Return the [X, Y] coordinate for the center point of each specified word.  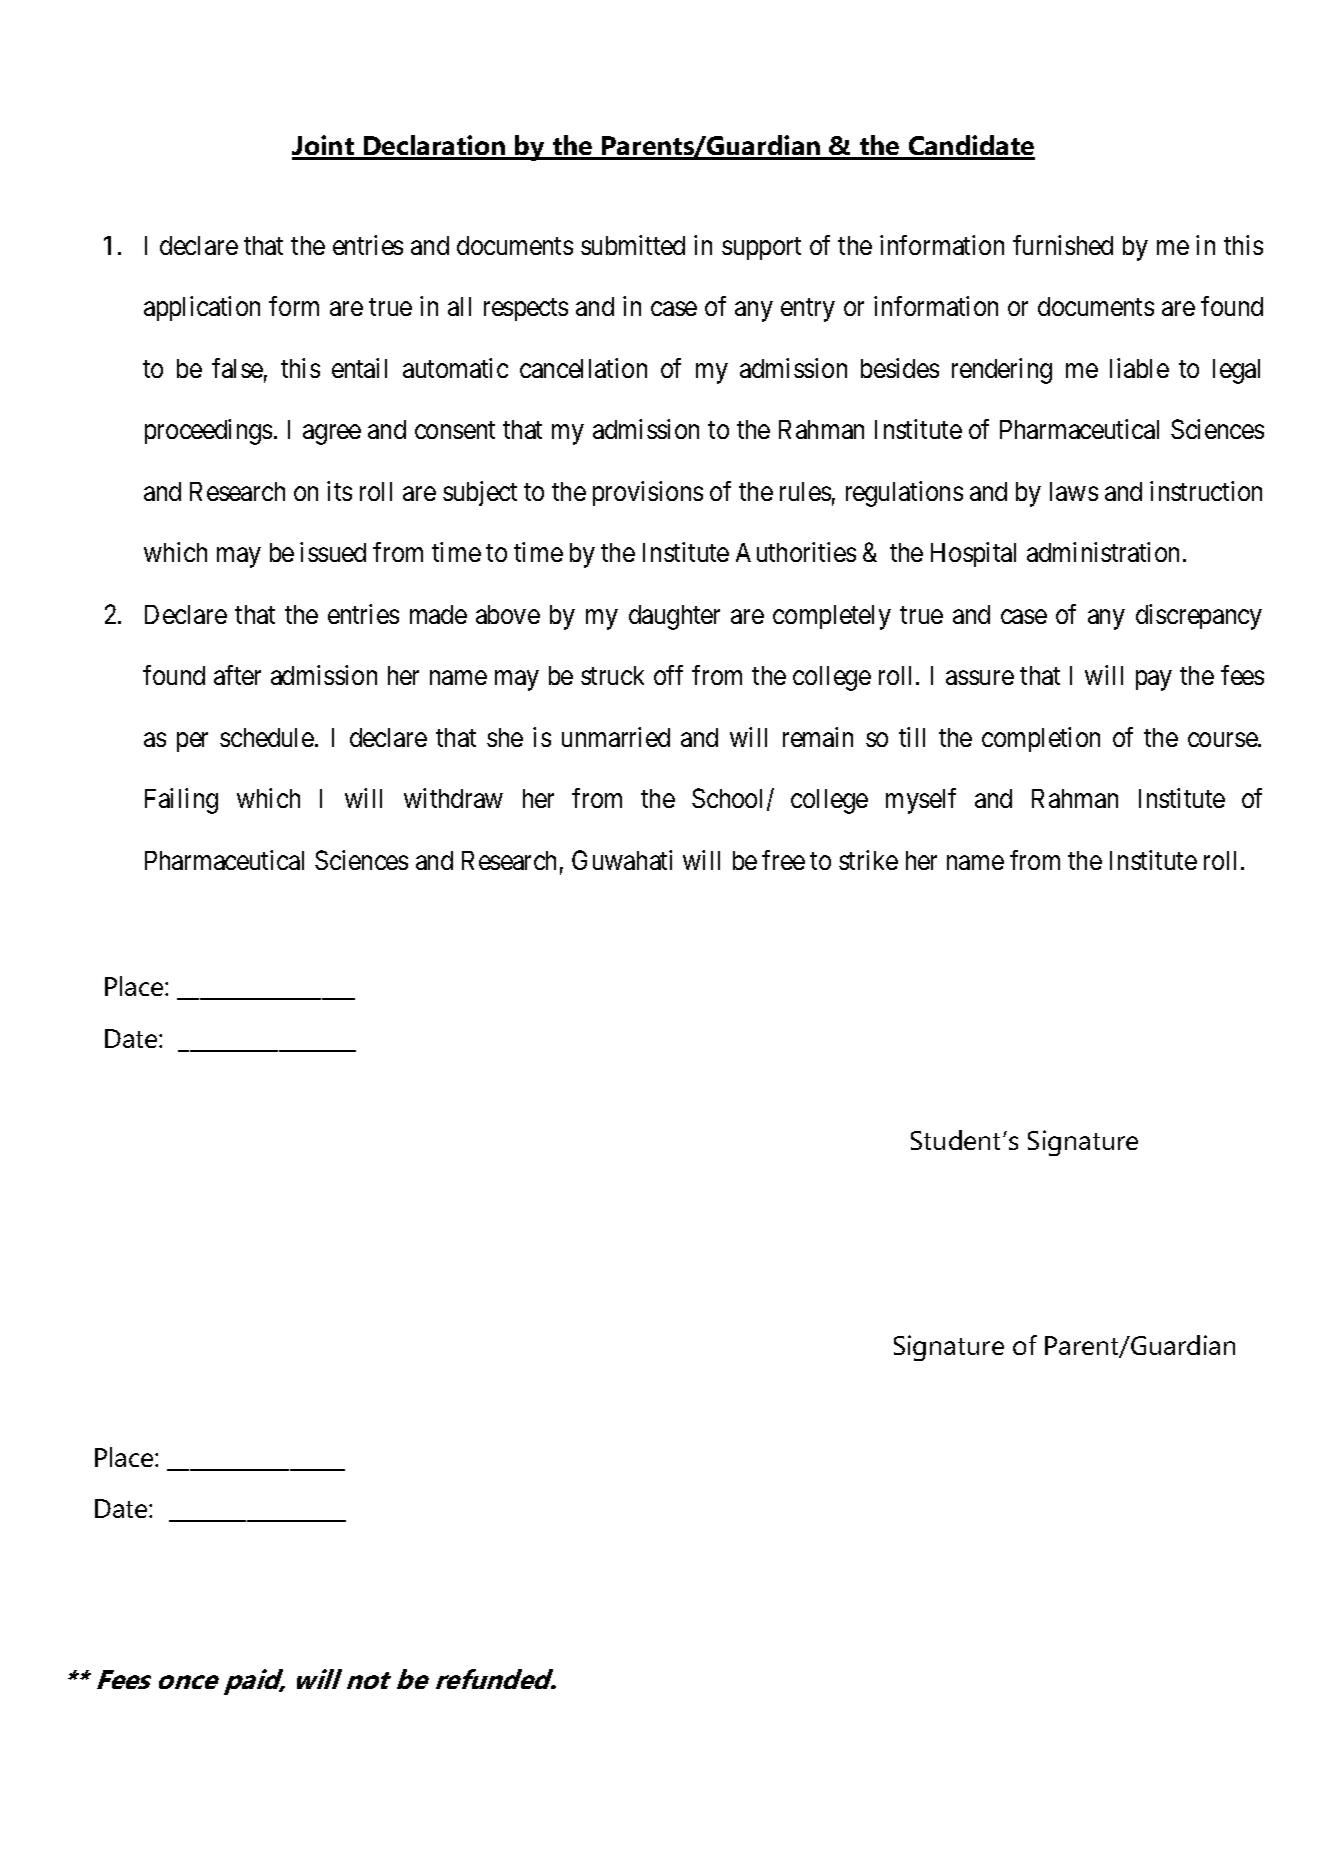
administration [1103, 552]
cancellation [583, 368]
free [783, 860]
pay [1153, 681]
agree [332, 435]
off [668, 675]
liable [1139, 368]
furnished [1063, 245]
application [202, 308]
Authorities [796, 552]
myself [921, 801]
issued [333, 552]
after [237, 675]
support [761, 248]
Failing [181, 801]
